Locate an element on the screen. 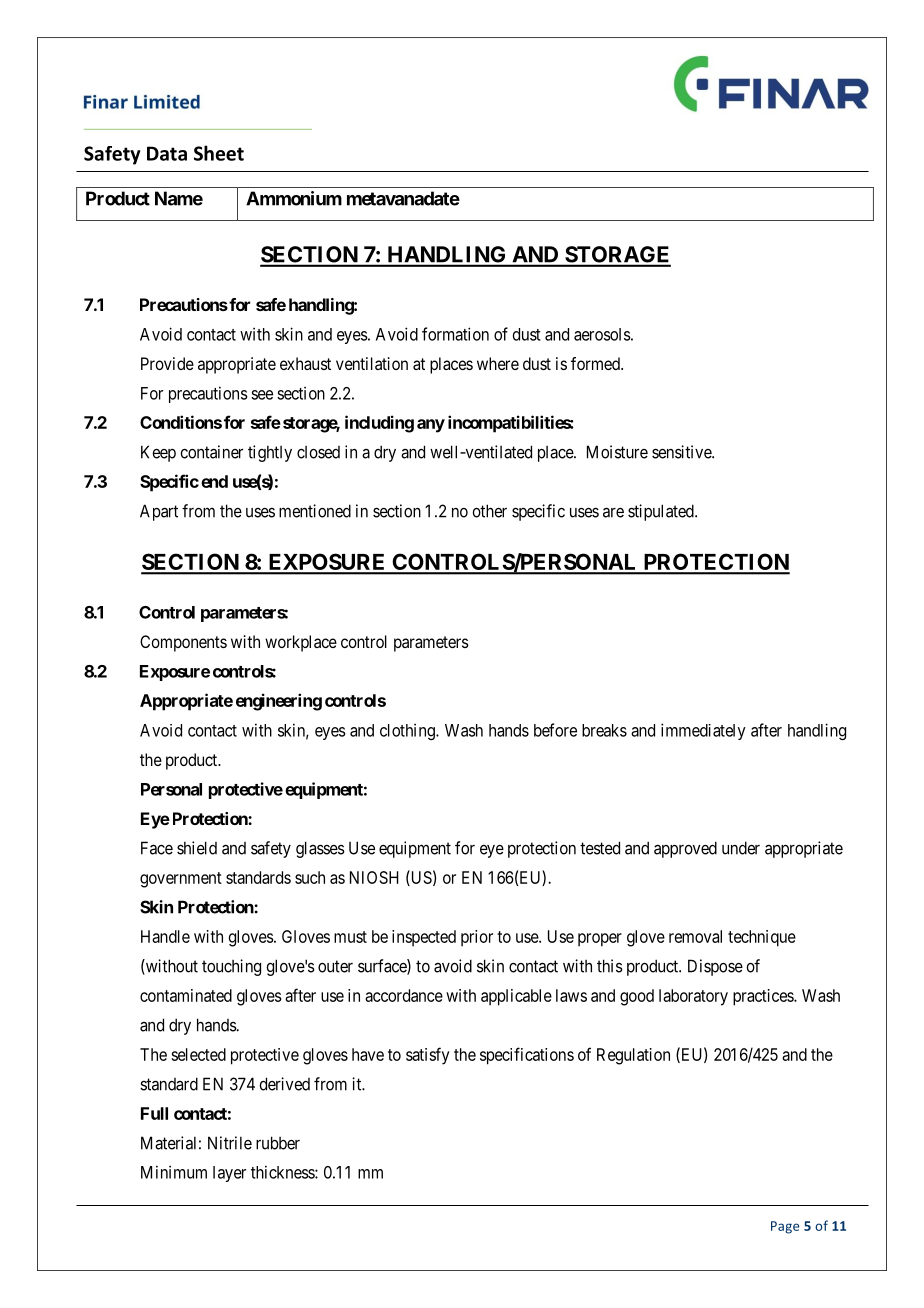 This screenshot has width=924, height=1308. see is located at coordinates (262, 395).
